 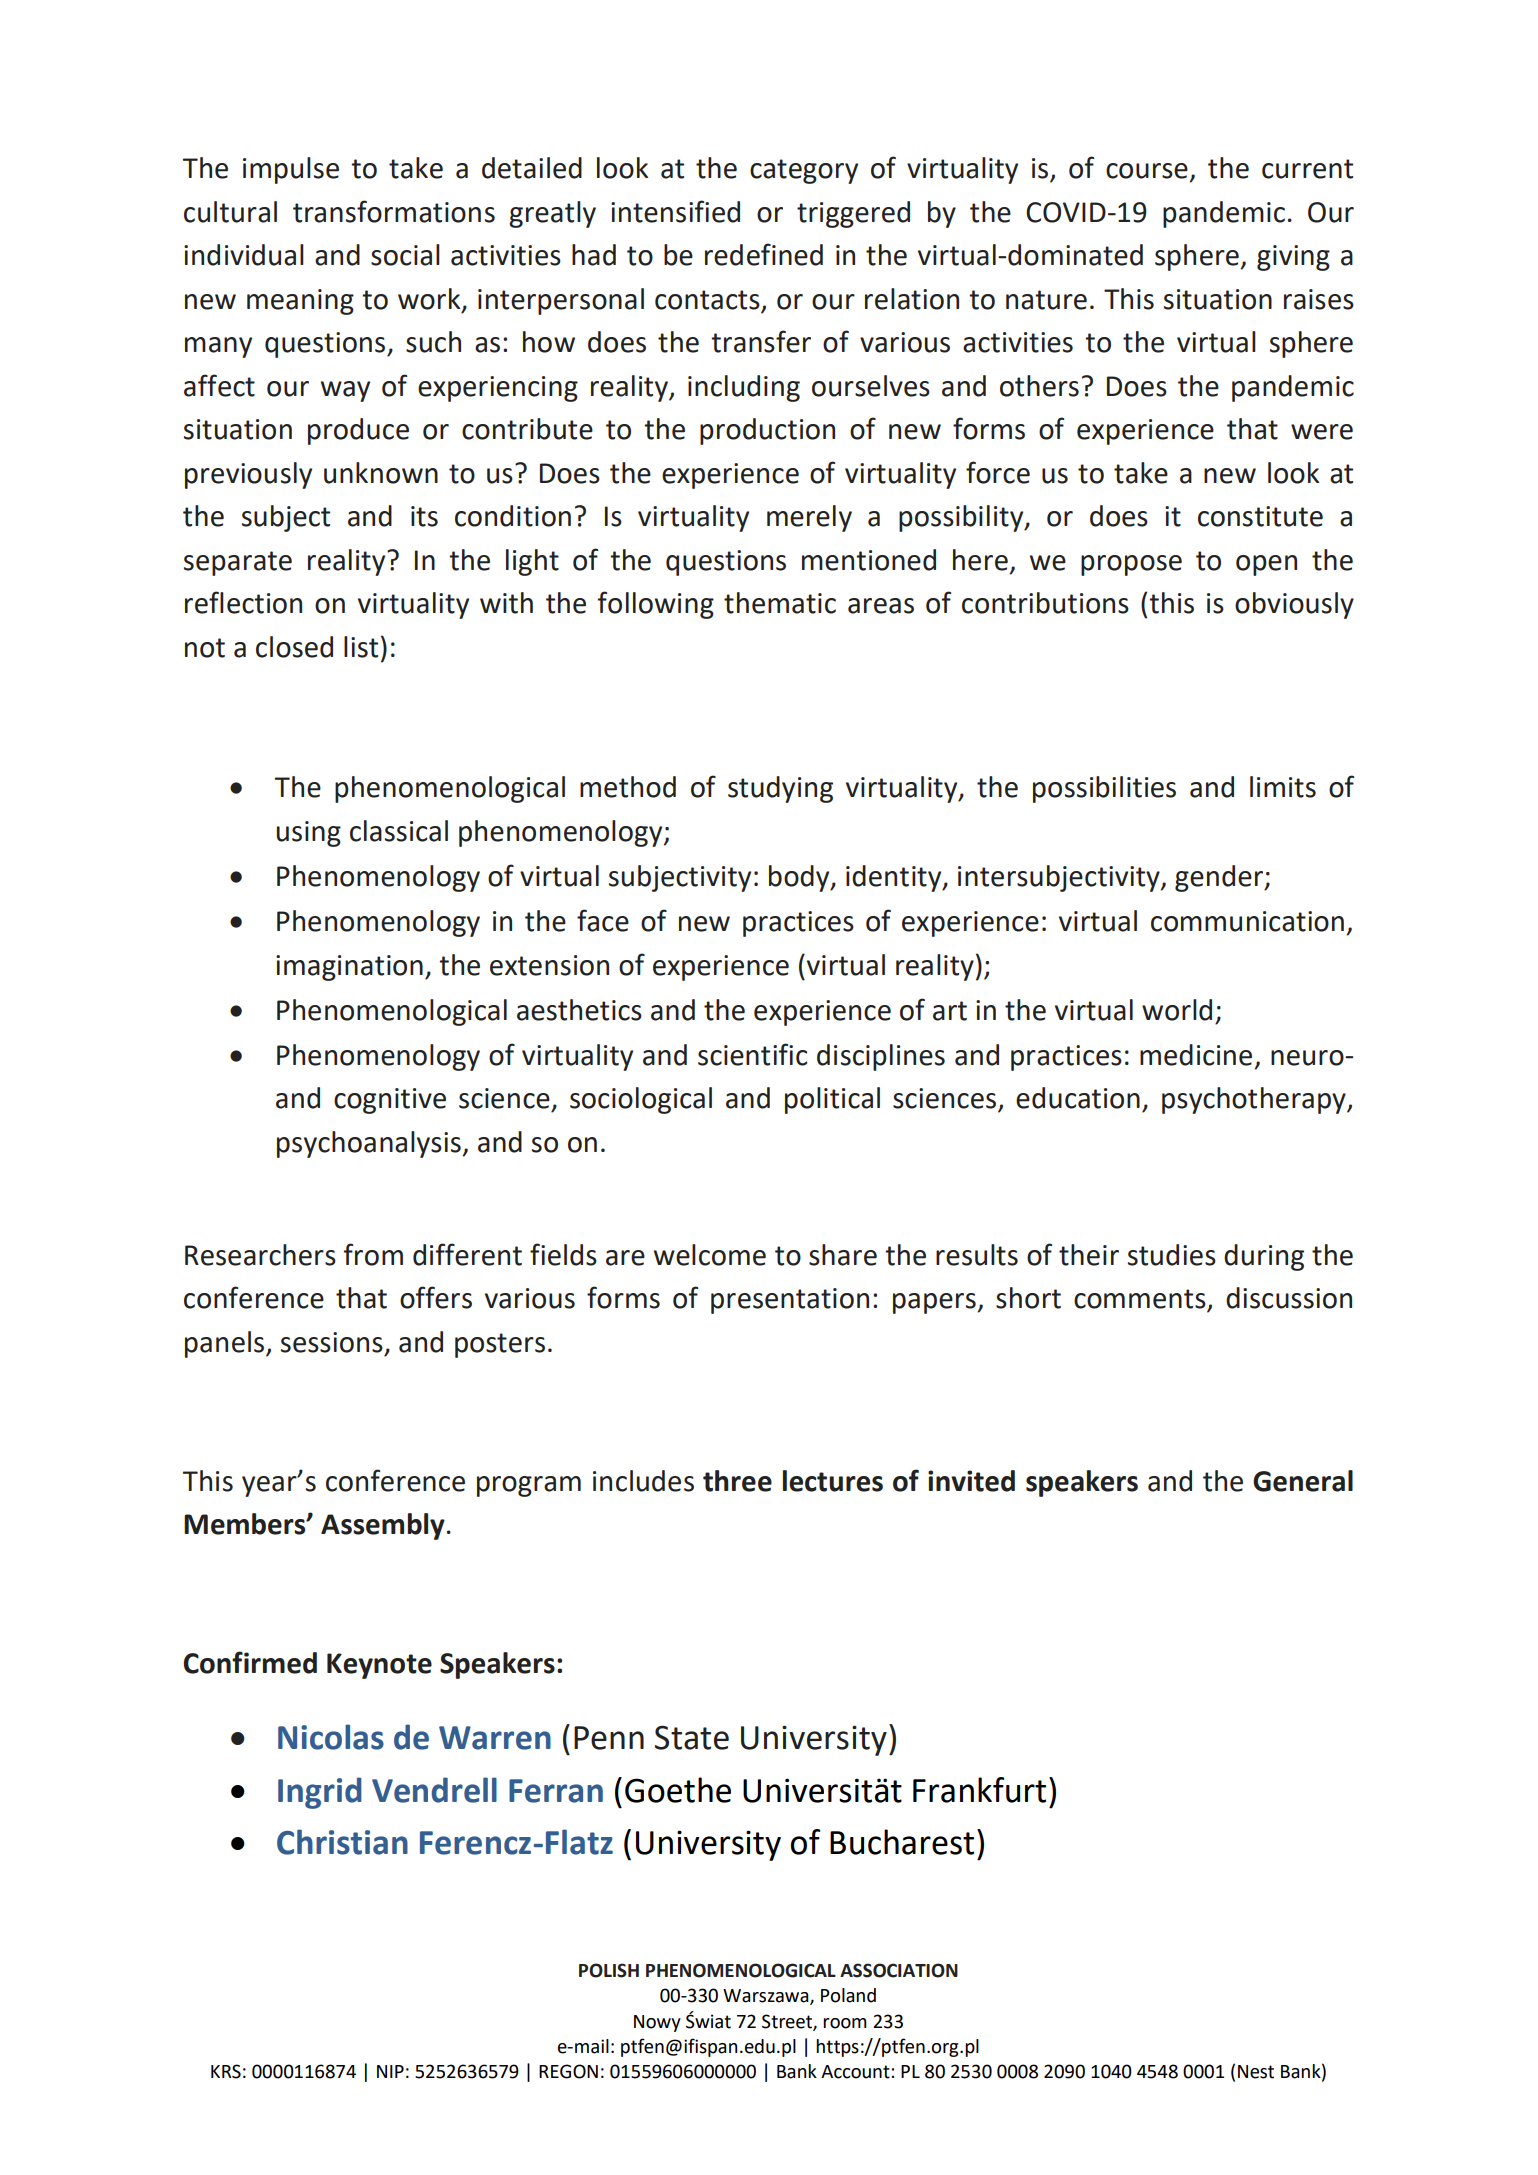 I want to click on Nest, so click(x=1256, y=2072).
